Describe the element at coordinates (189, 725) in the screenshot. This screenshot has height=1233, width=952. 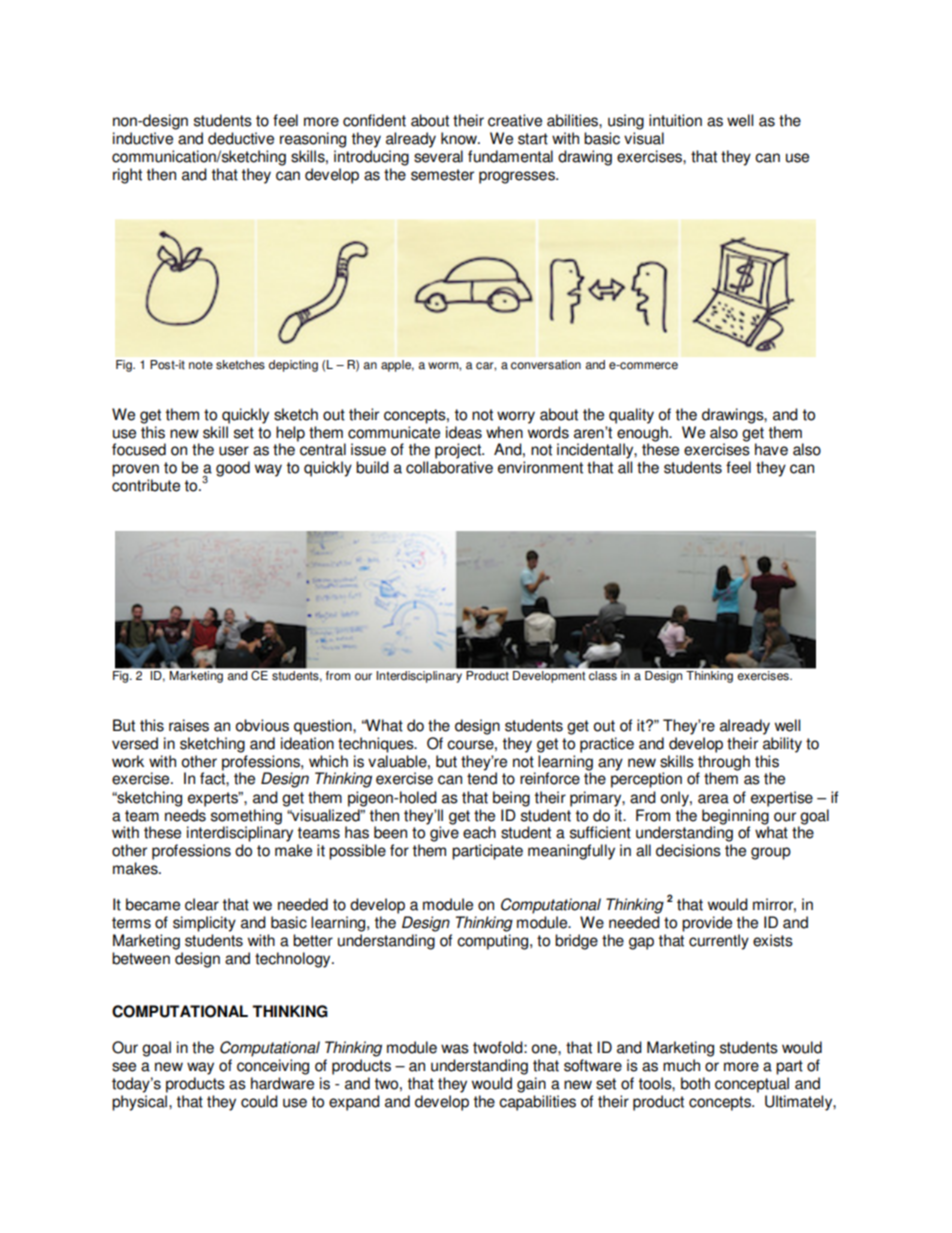
I see `raises` at that location.
